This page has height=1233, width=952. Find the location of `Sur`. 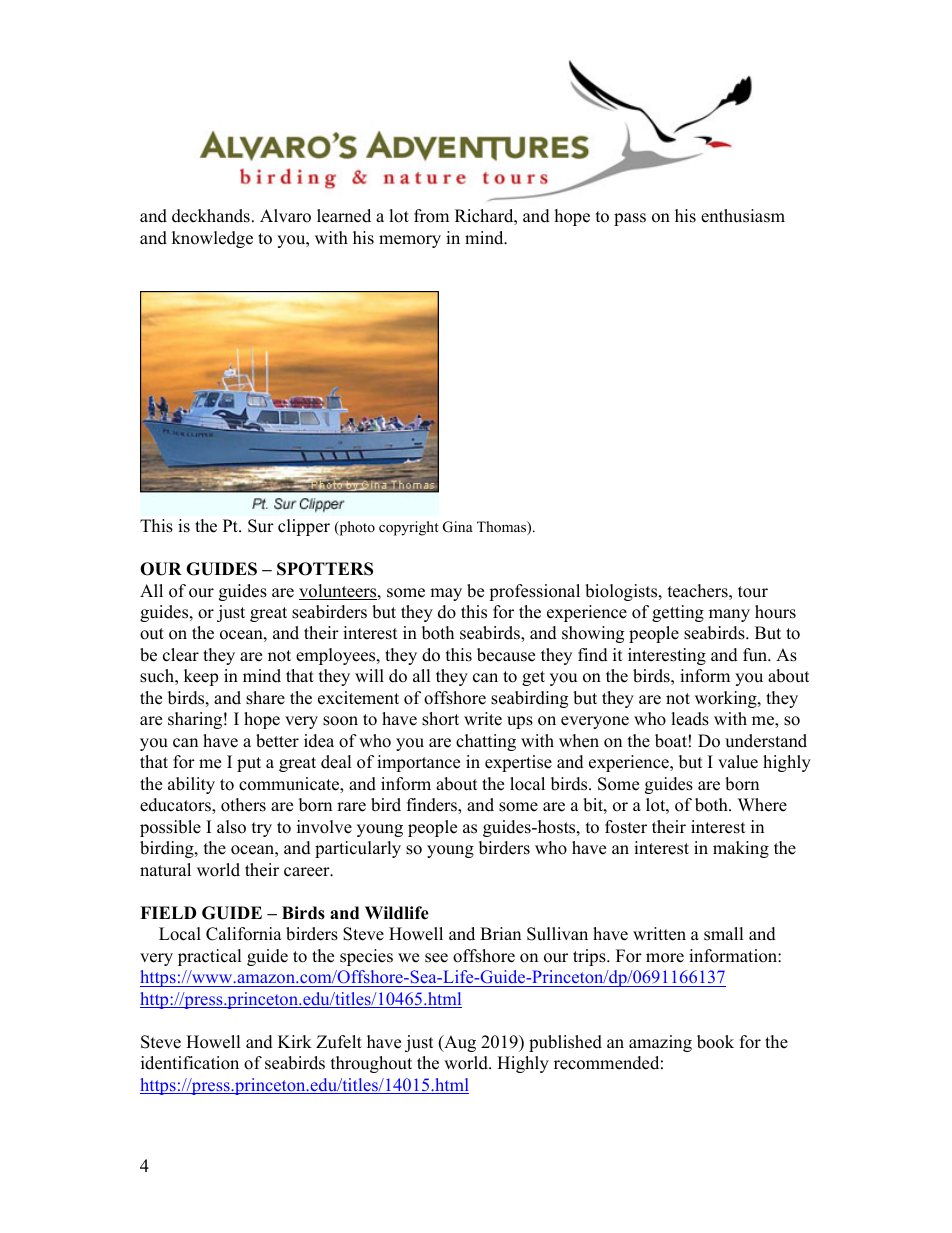

Sur is located at coordinates (261, 526).
